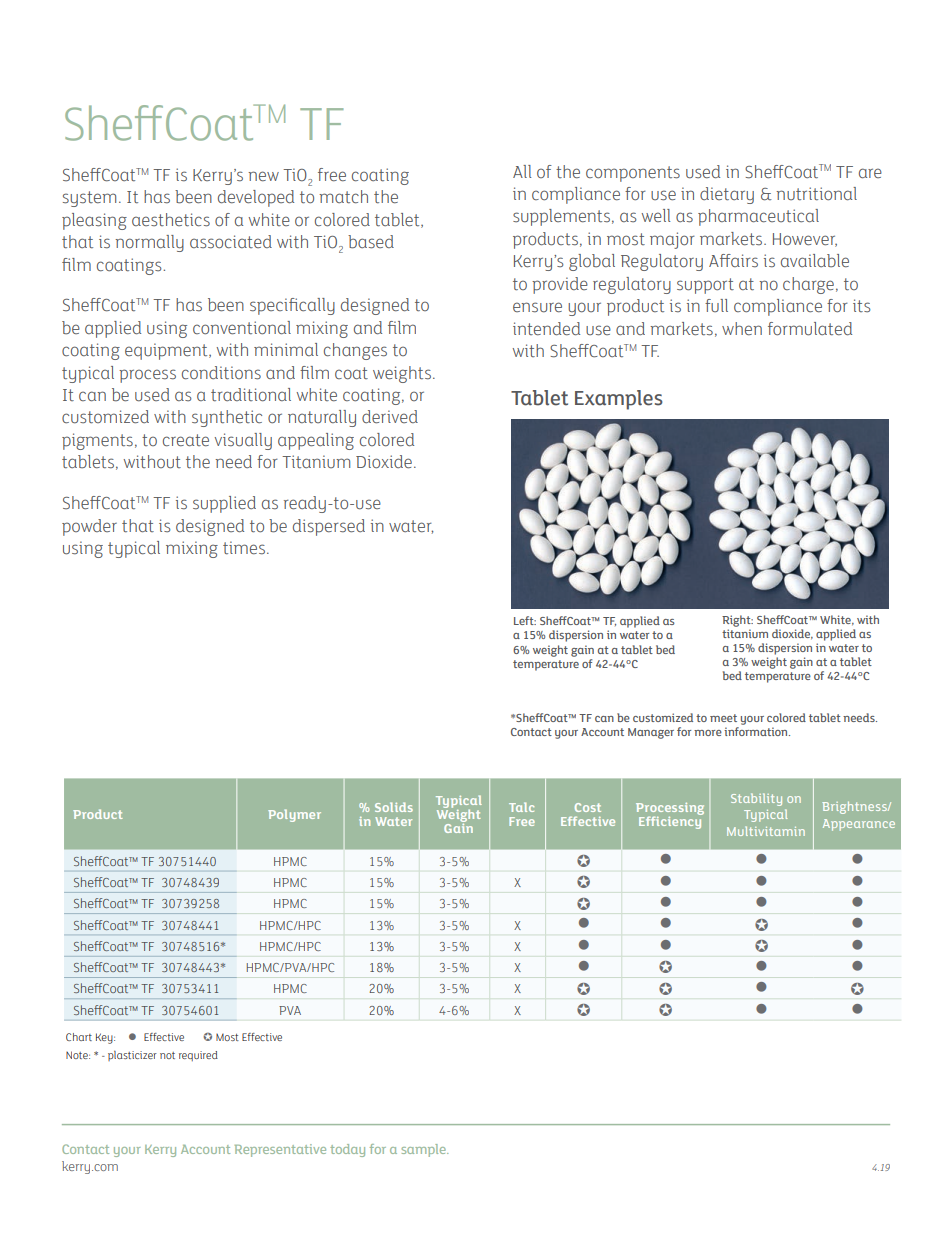 This screenshot has height=1233, width=952. What do you see at coordinates (758, 217) in the screenshot?
I see `pharmaceutical` at bounding box center [758, 217].
